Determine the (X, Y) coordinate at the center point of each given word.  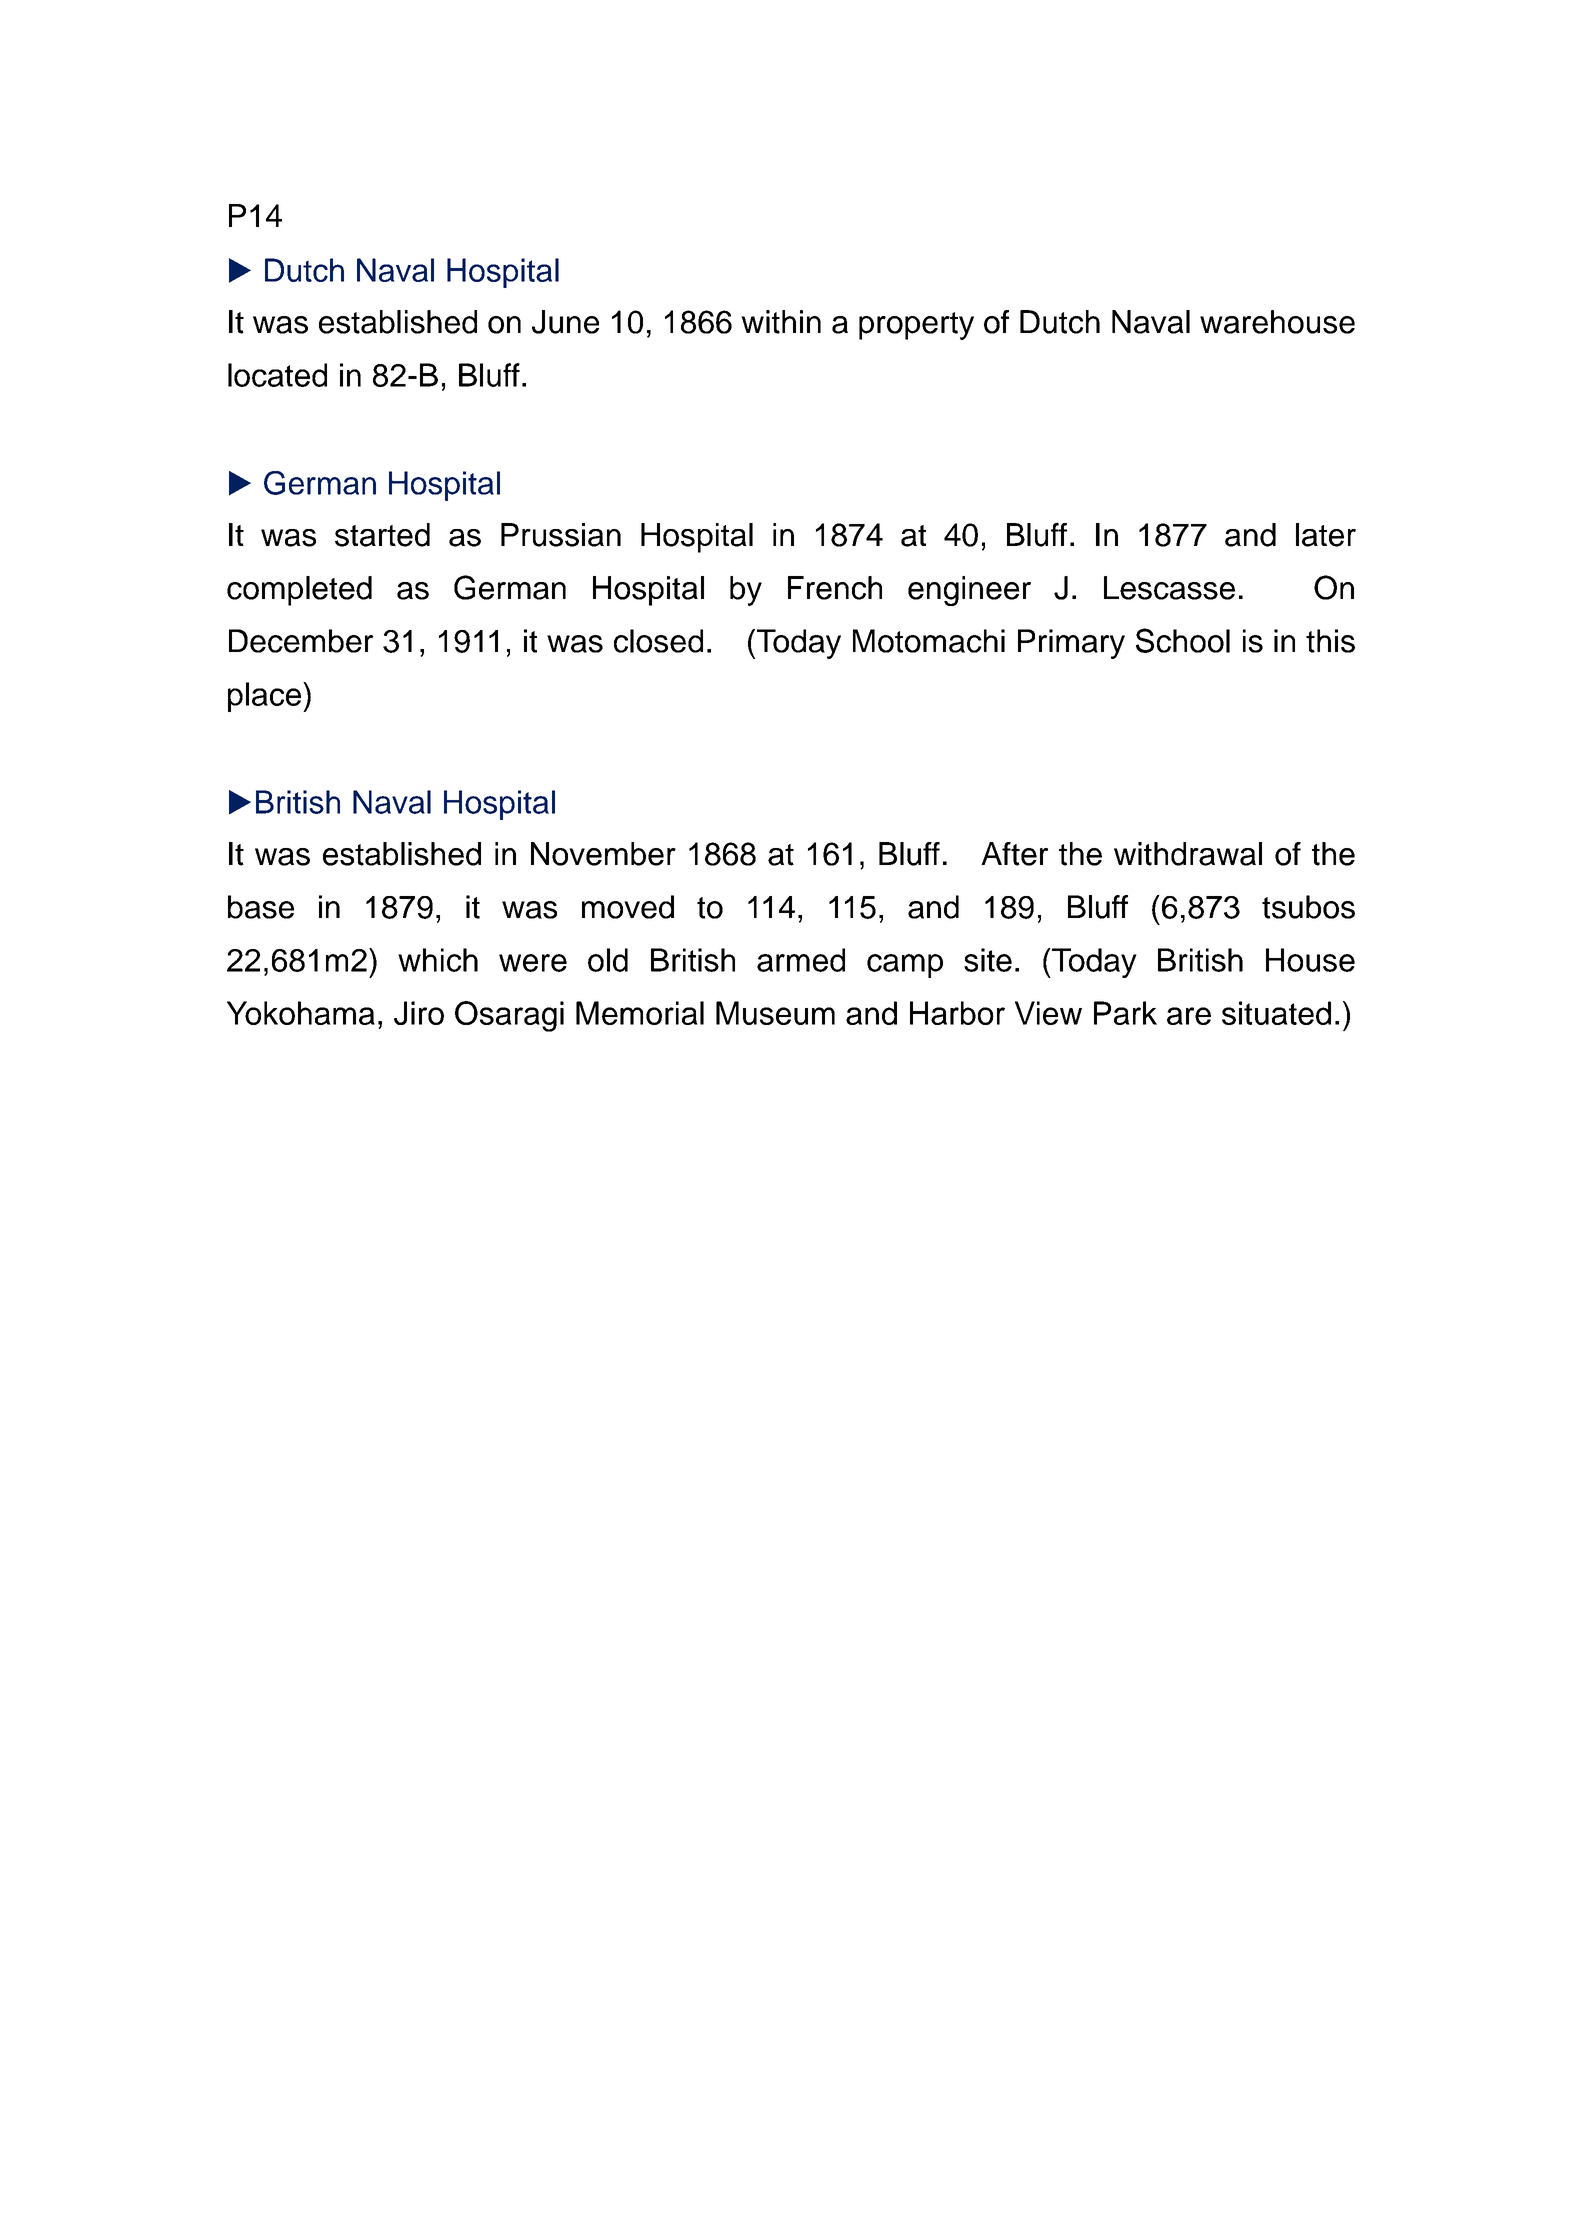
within (781, 322)
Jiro (419, 1013)
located (277, 375)
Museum (775, 1013)
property (916, 326)
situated (1276, 1013)
